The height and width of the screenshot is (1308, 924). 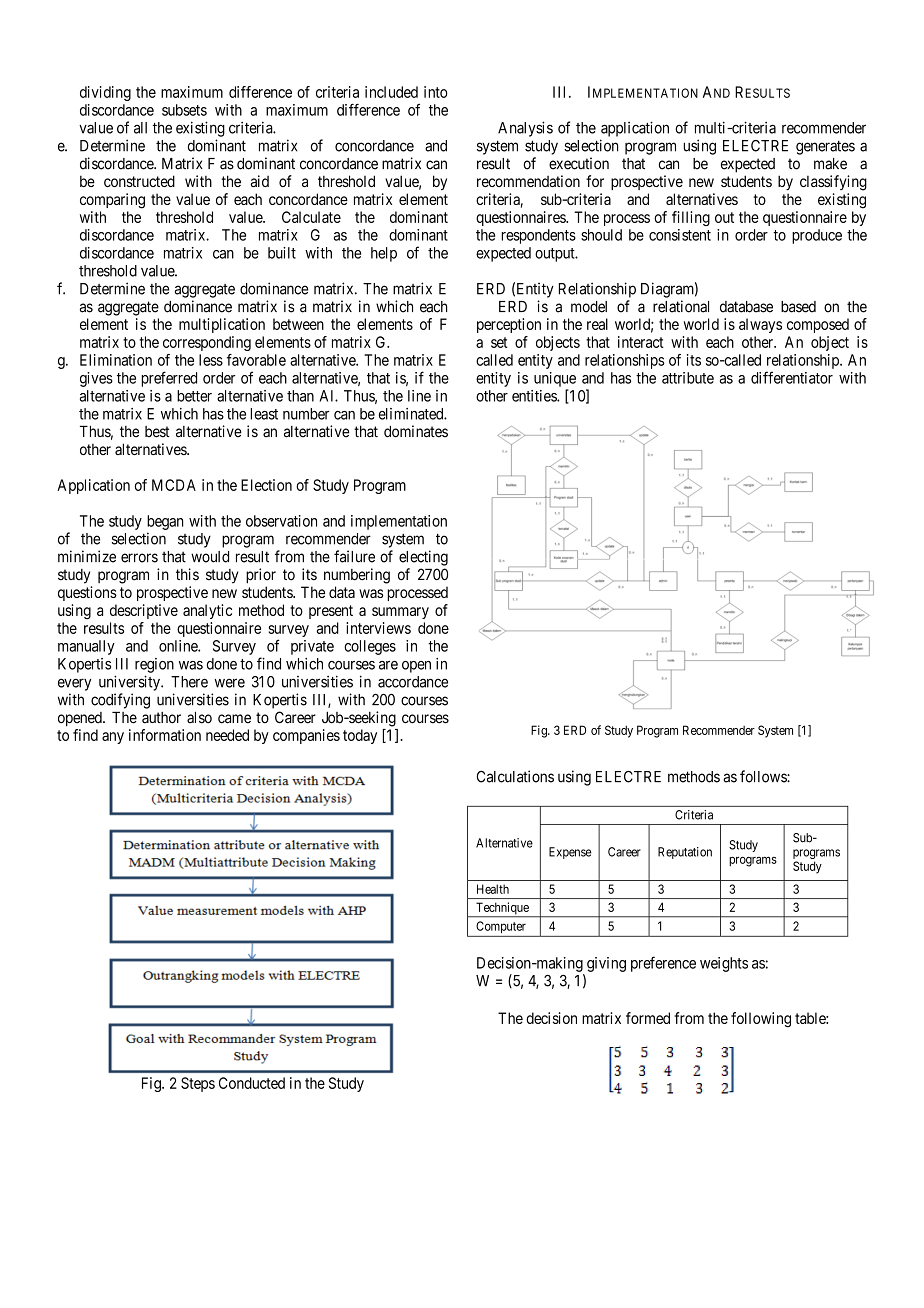 I want to click on Calculations, so click(x=515, y=776).
